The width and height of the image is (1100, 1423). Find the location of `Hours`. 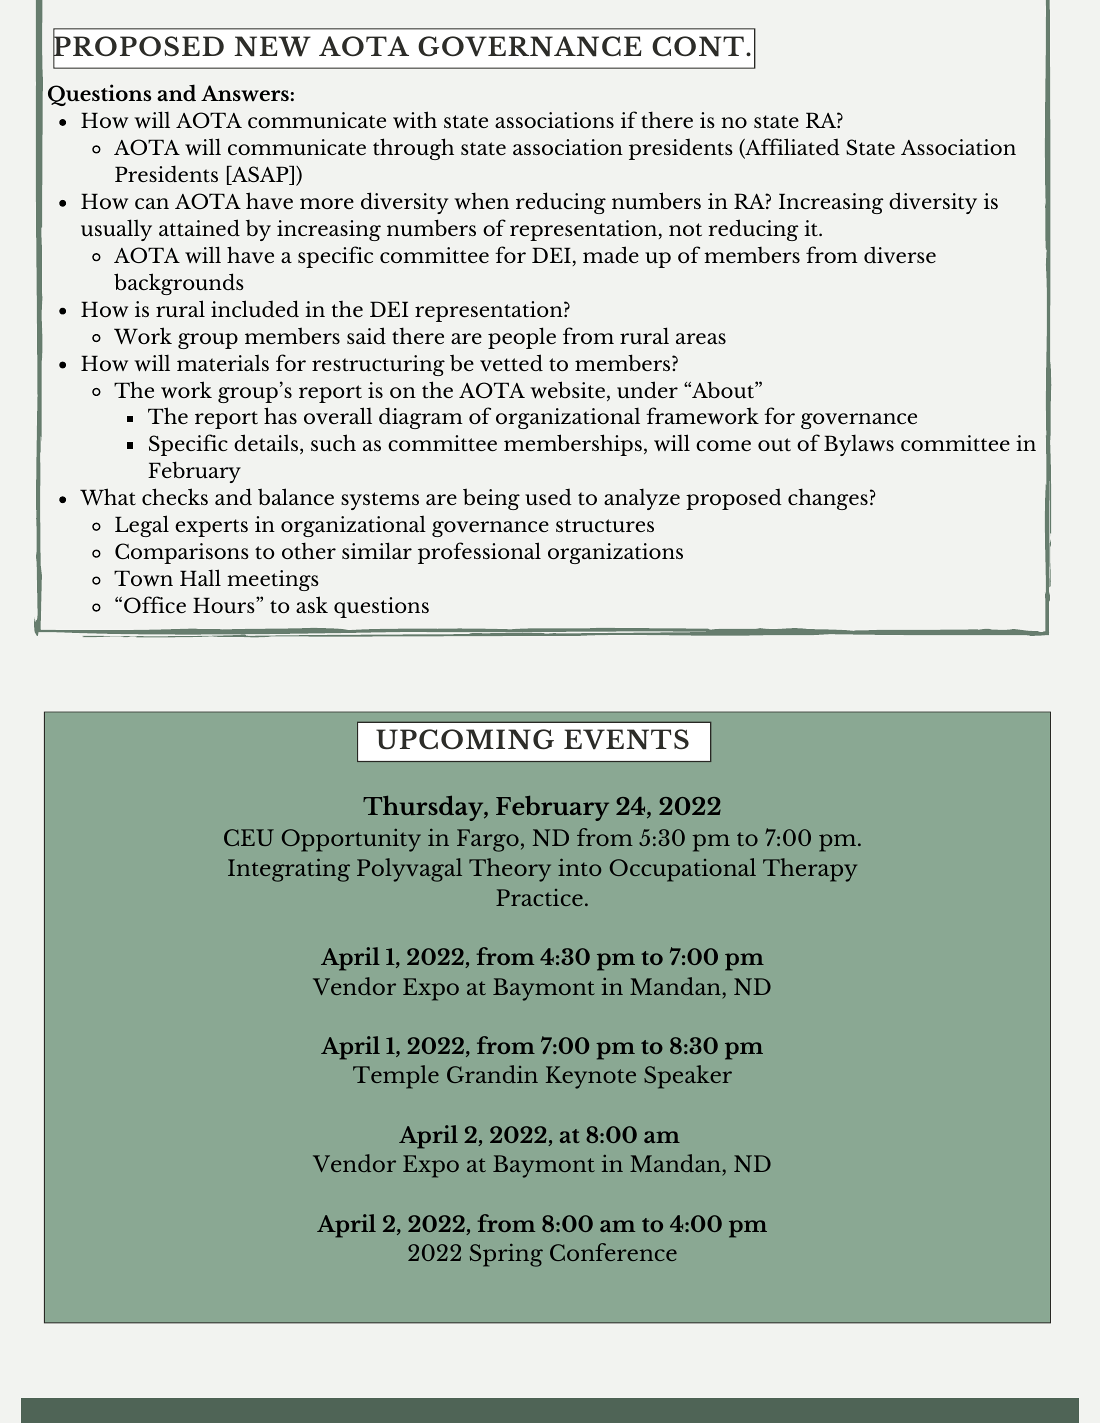

Hours is located at coordinates (225, 605).
